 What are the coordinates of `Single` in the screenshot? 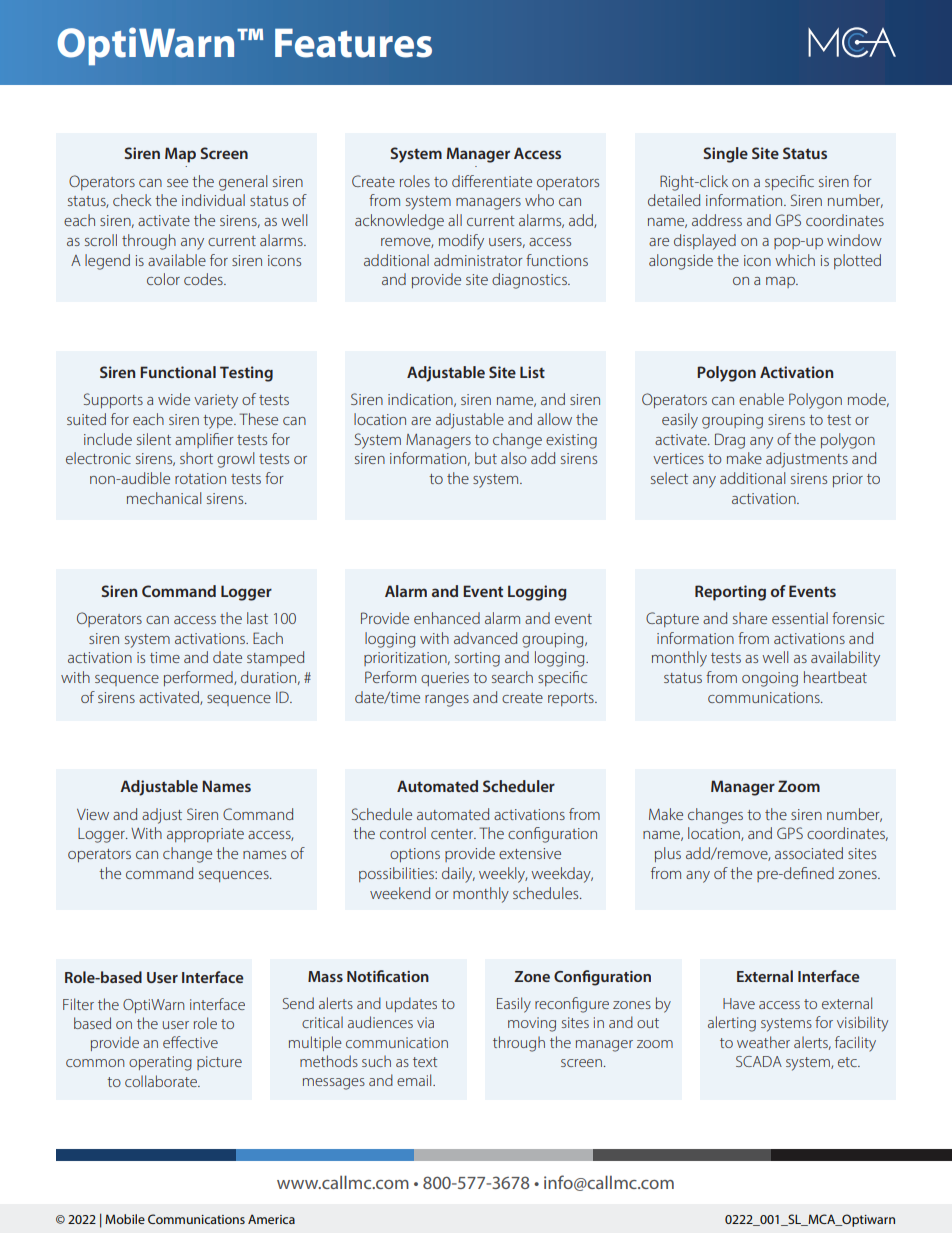 It's located at (726, 155).
